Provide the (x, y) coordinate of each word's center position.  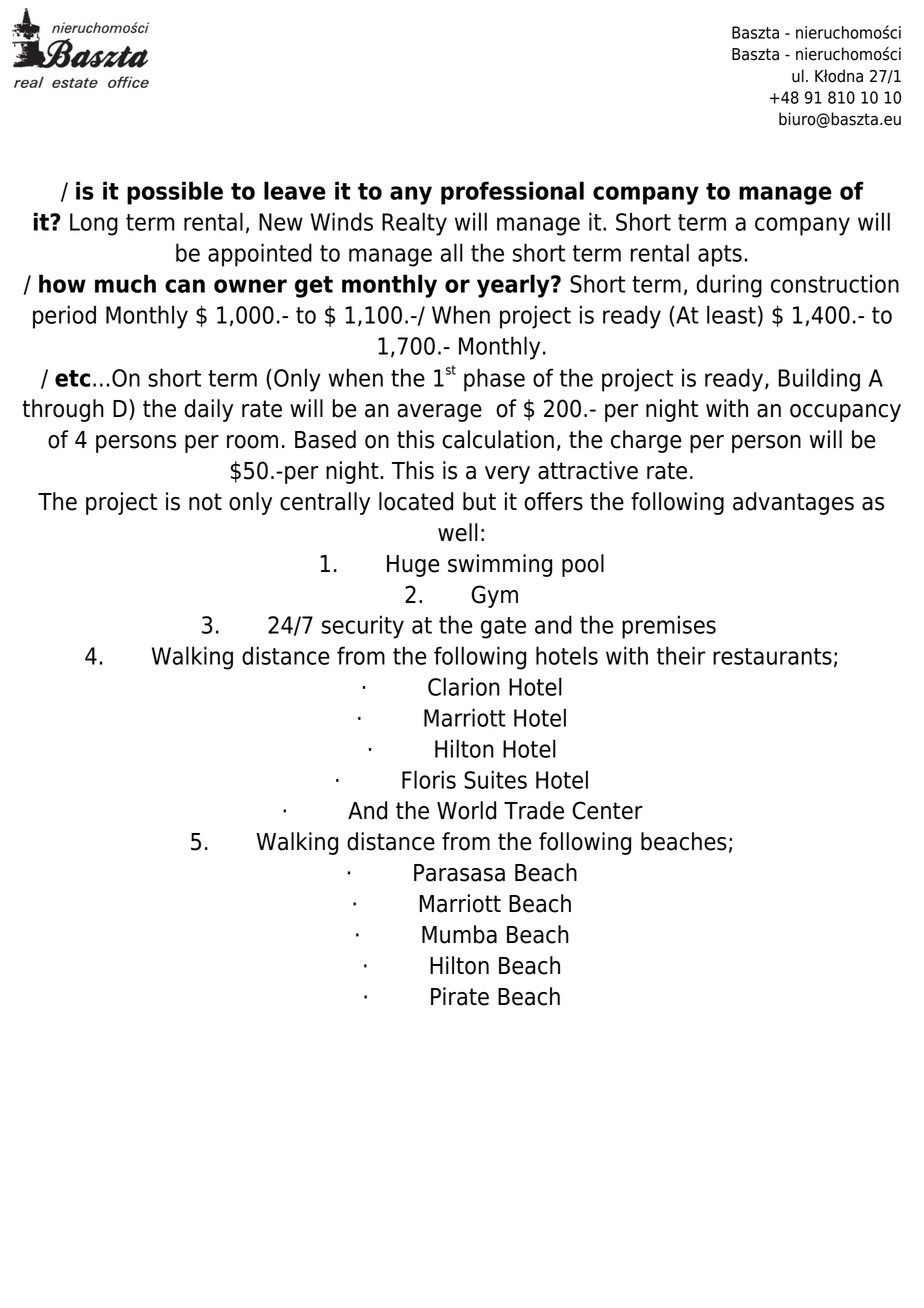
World (466, 810)
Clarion (464, 686)
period (64, 317)
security (363, 627)
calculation (498, 439)
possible (175, 193)
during (729, 286)
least (731, 314)
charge (646, 441)
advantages (793, 503)
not (205, 502)
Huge (413, 566)
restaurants (772, 656)
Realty (414, 224)
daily (208, 410)
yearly (514, 286)
